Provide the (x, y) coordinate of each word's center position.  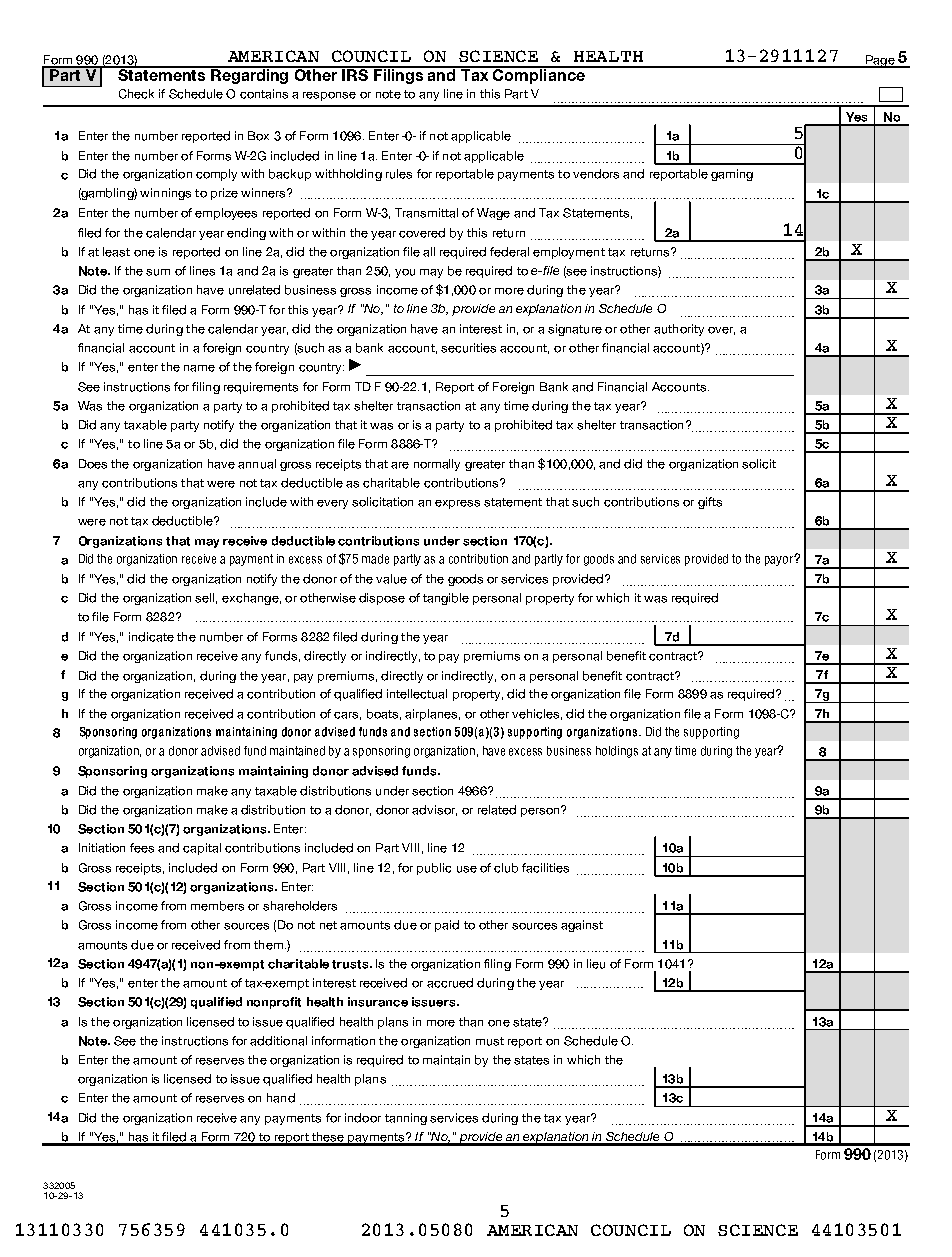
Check (136, 94)
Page (880, 61)
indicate (151, 637)
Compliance (539, 75)
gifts (710, 503)
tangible (446, 599)
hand (281, 1098)
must (490, 1041)
